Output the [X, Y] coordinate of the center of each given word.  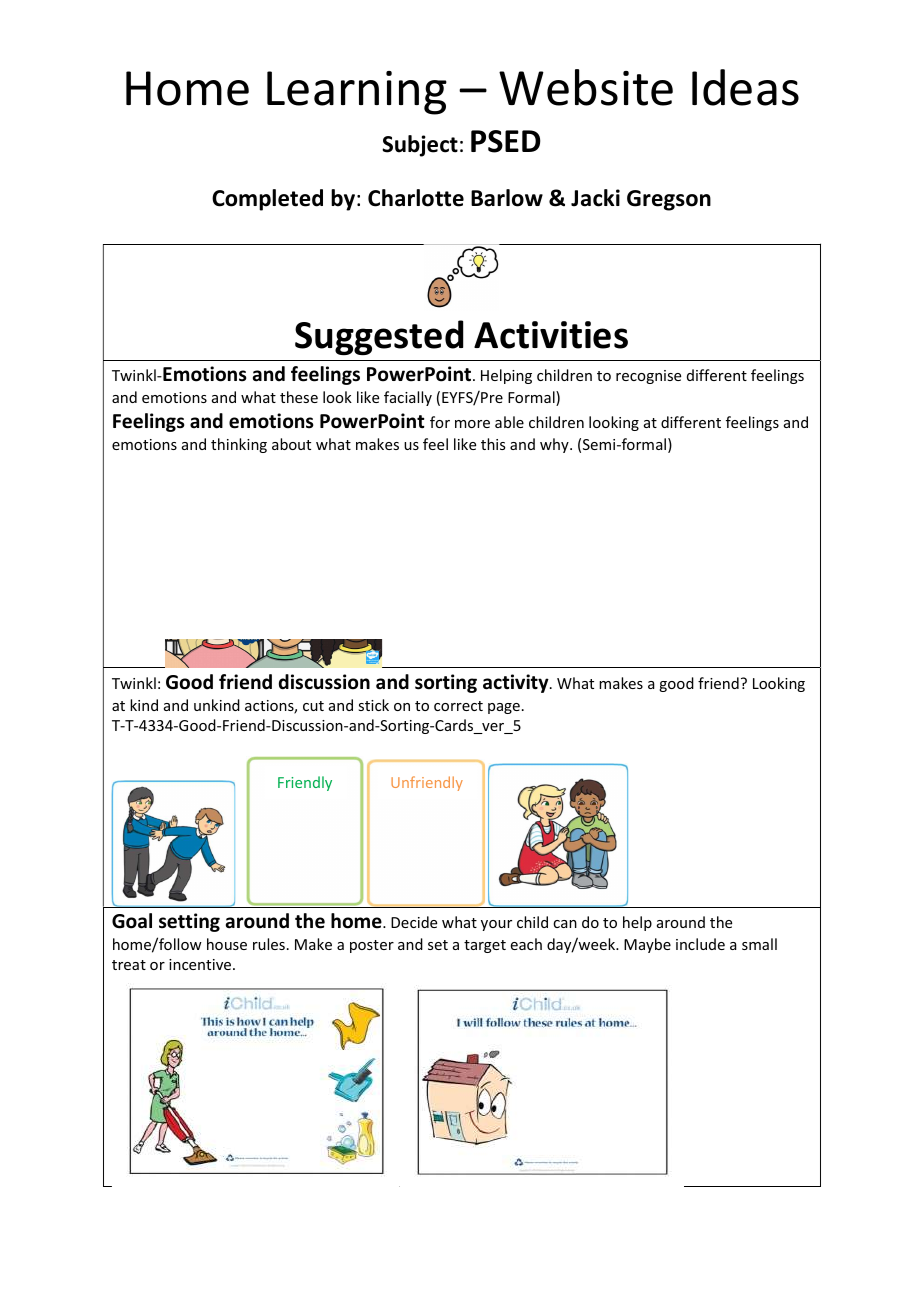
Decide [414, 922]
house [227, 944]
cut [313, 706]
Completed [267, 200]
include [700, 944]
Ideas [745, 87]
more [472, 424]
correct [458, 706]
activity [517, 683]
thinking [239, 445]
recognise [648, 377]
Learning [357, 93]
